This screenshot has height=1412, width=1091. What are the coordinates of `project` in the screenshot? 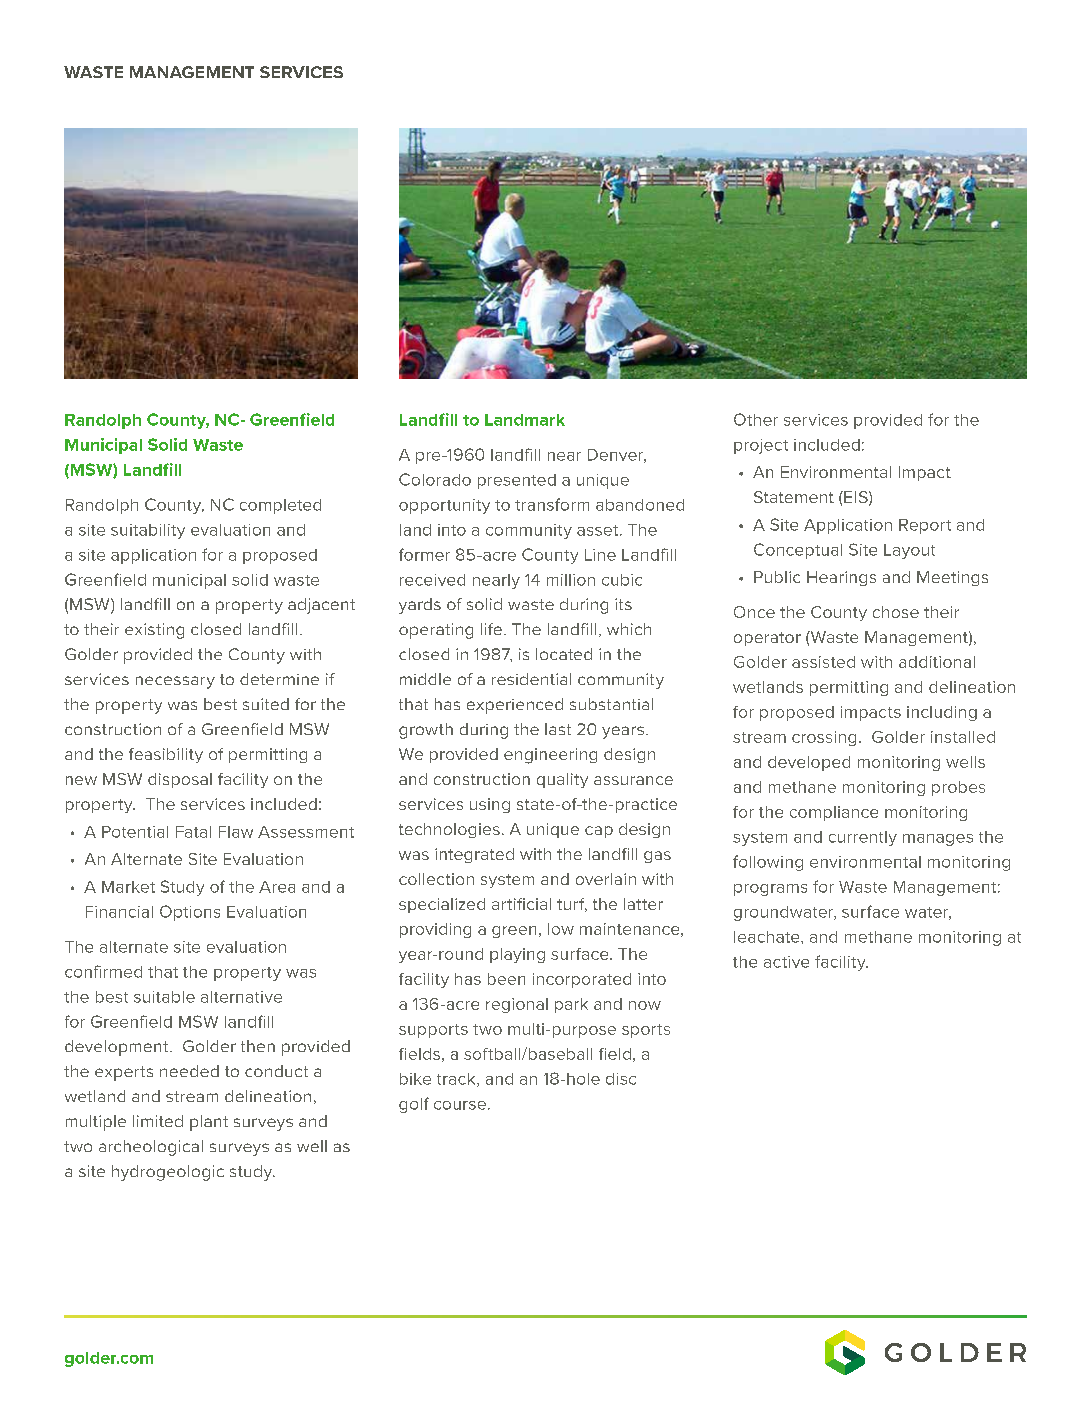 It's located at (761, 446).
